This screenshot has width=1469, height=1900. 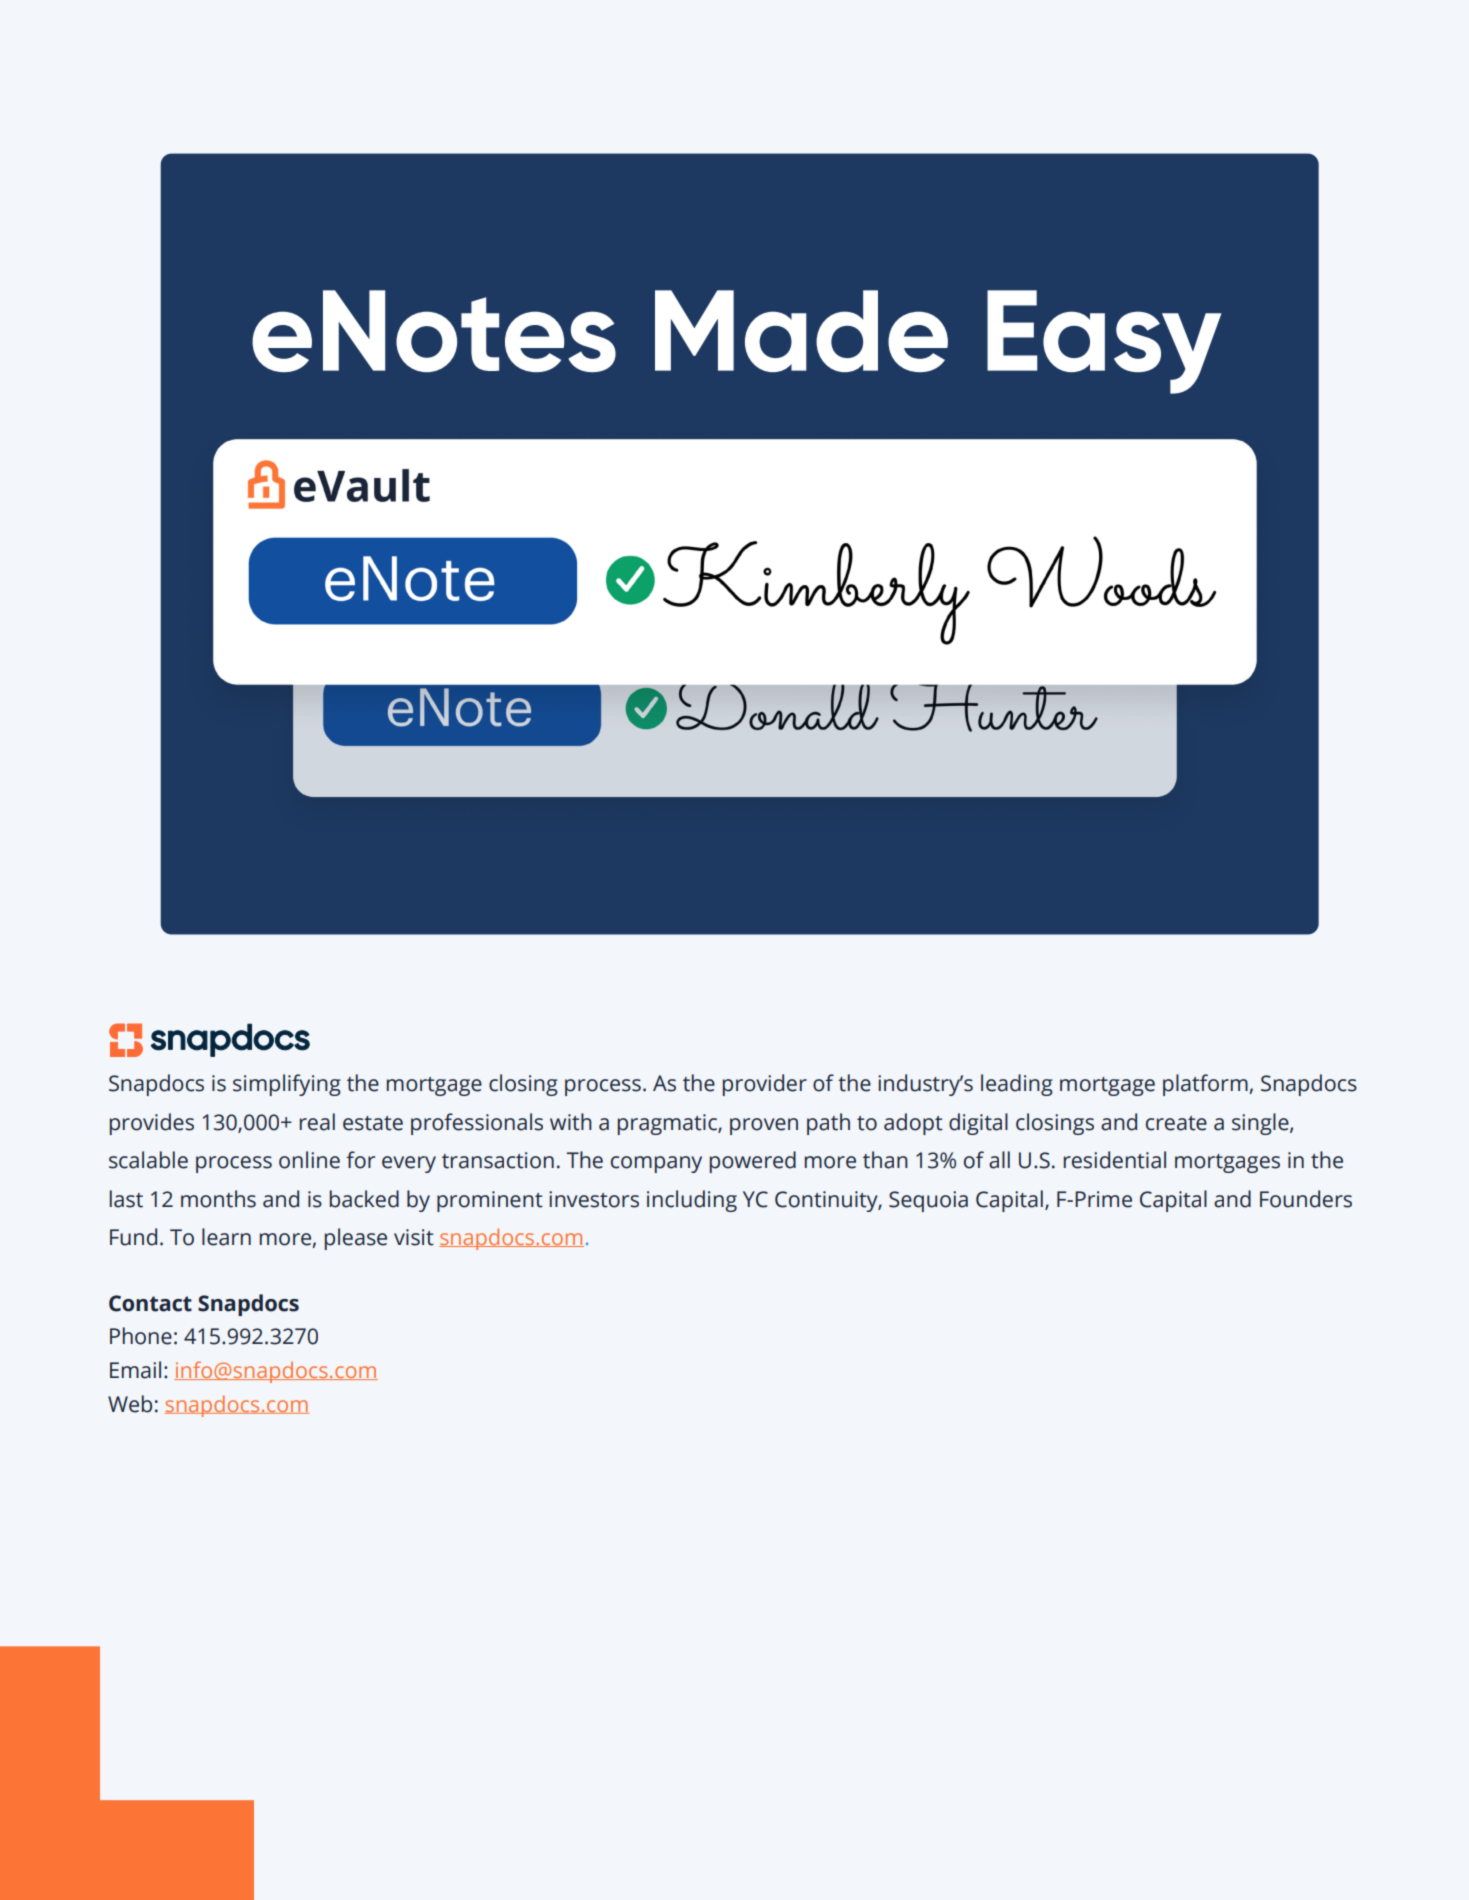 What do you see at coordinates (765, 1085) in the screenshot?
I see `provider` at bounding box center [765, 1085].
